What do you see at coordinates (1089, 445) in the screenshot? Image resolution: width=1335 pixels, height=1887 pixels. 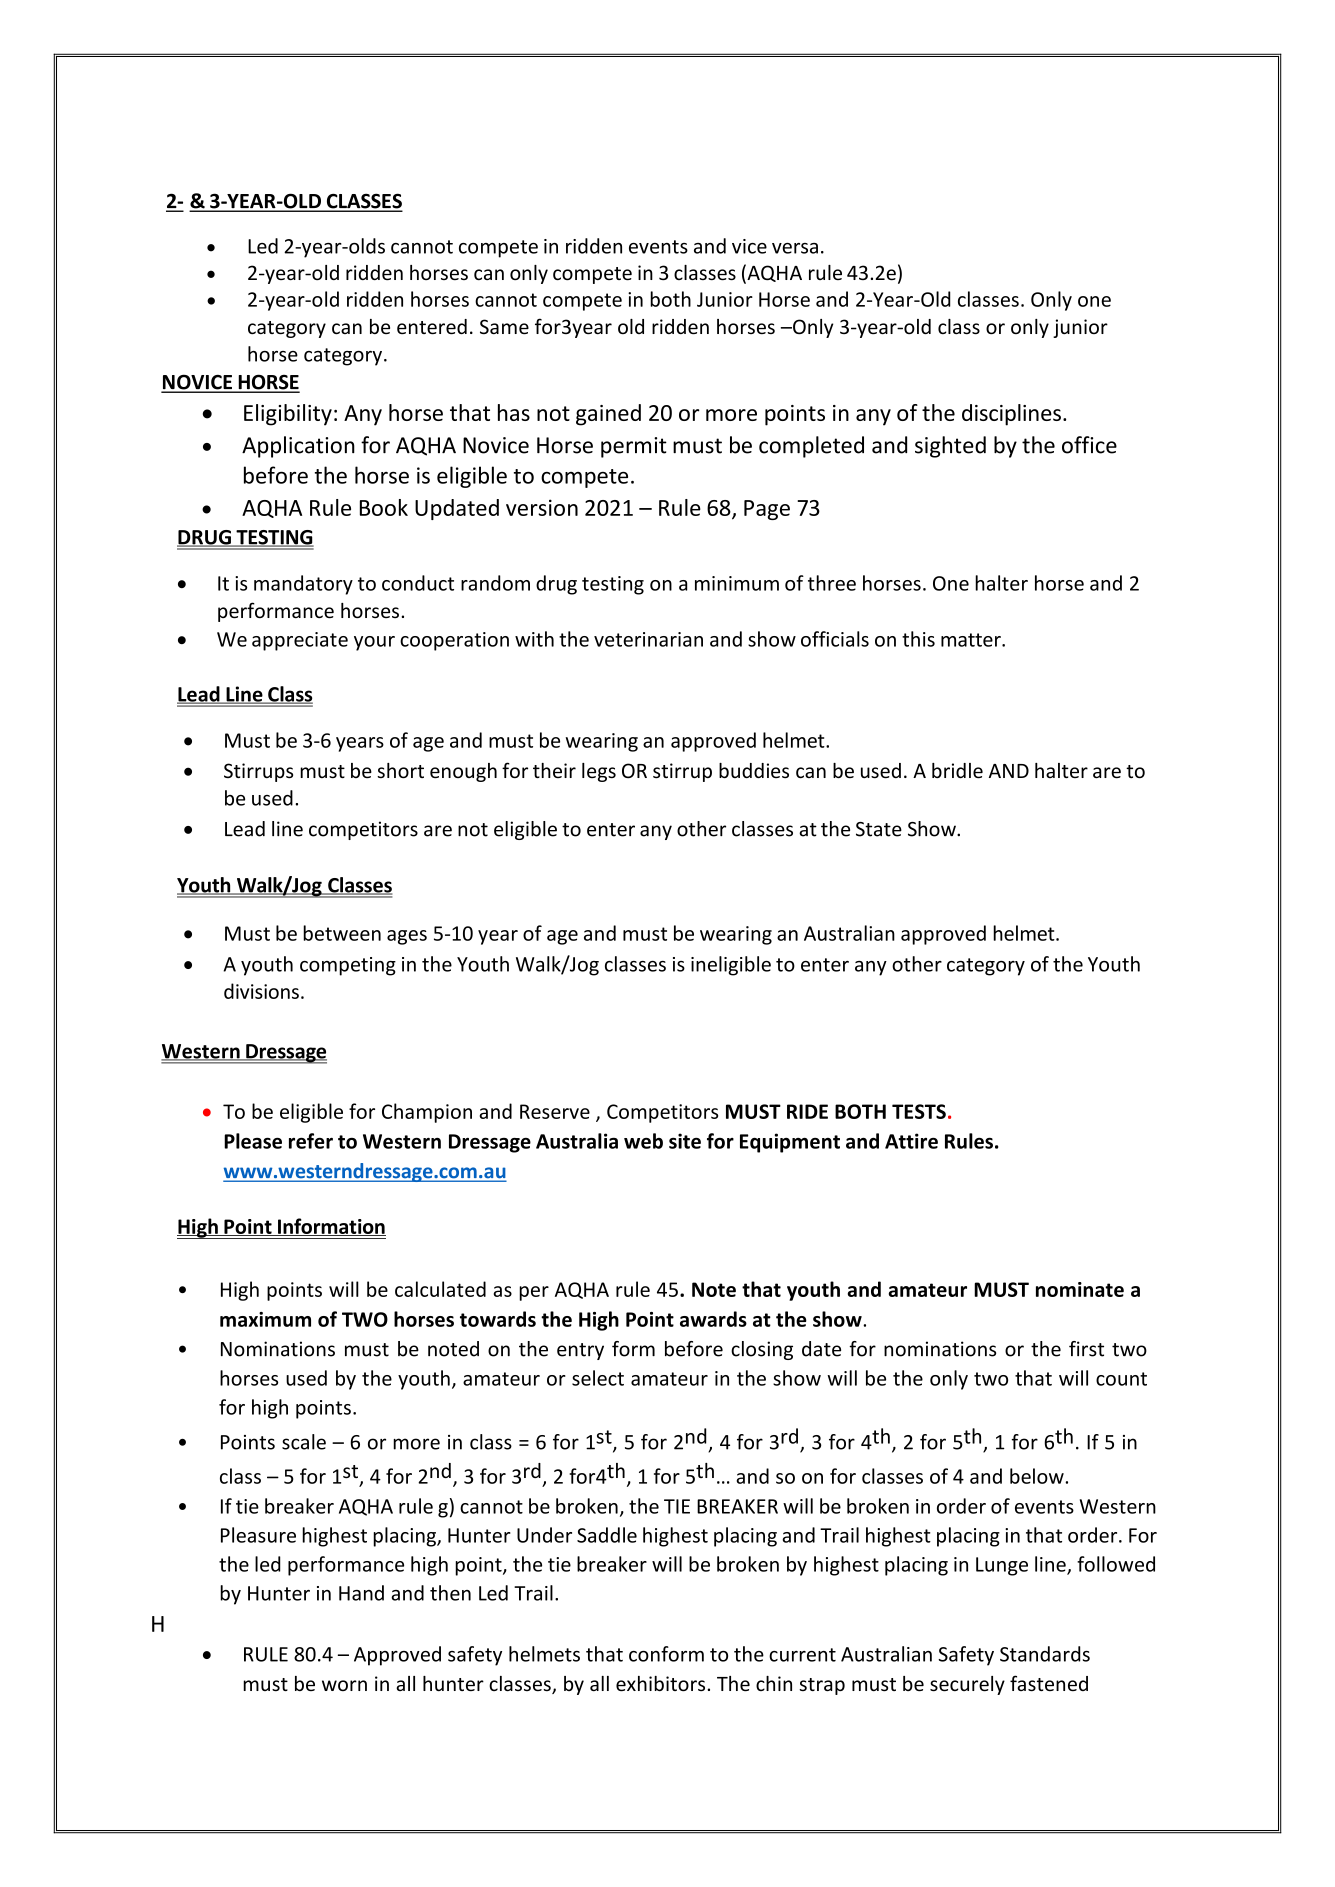 I see `office` at bounding box center [1089, 445].
